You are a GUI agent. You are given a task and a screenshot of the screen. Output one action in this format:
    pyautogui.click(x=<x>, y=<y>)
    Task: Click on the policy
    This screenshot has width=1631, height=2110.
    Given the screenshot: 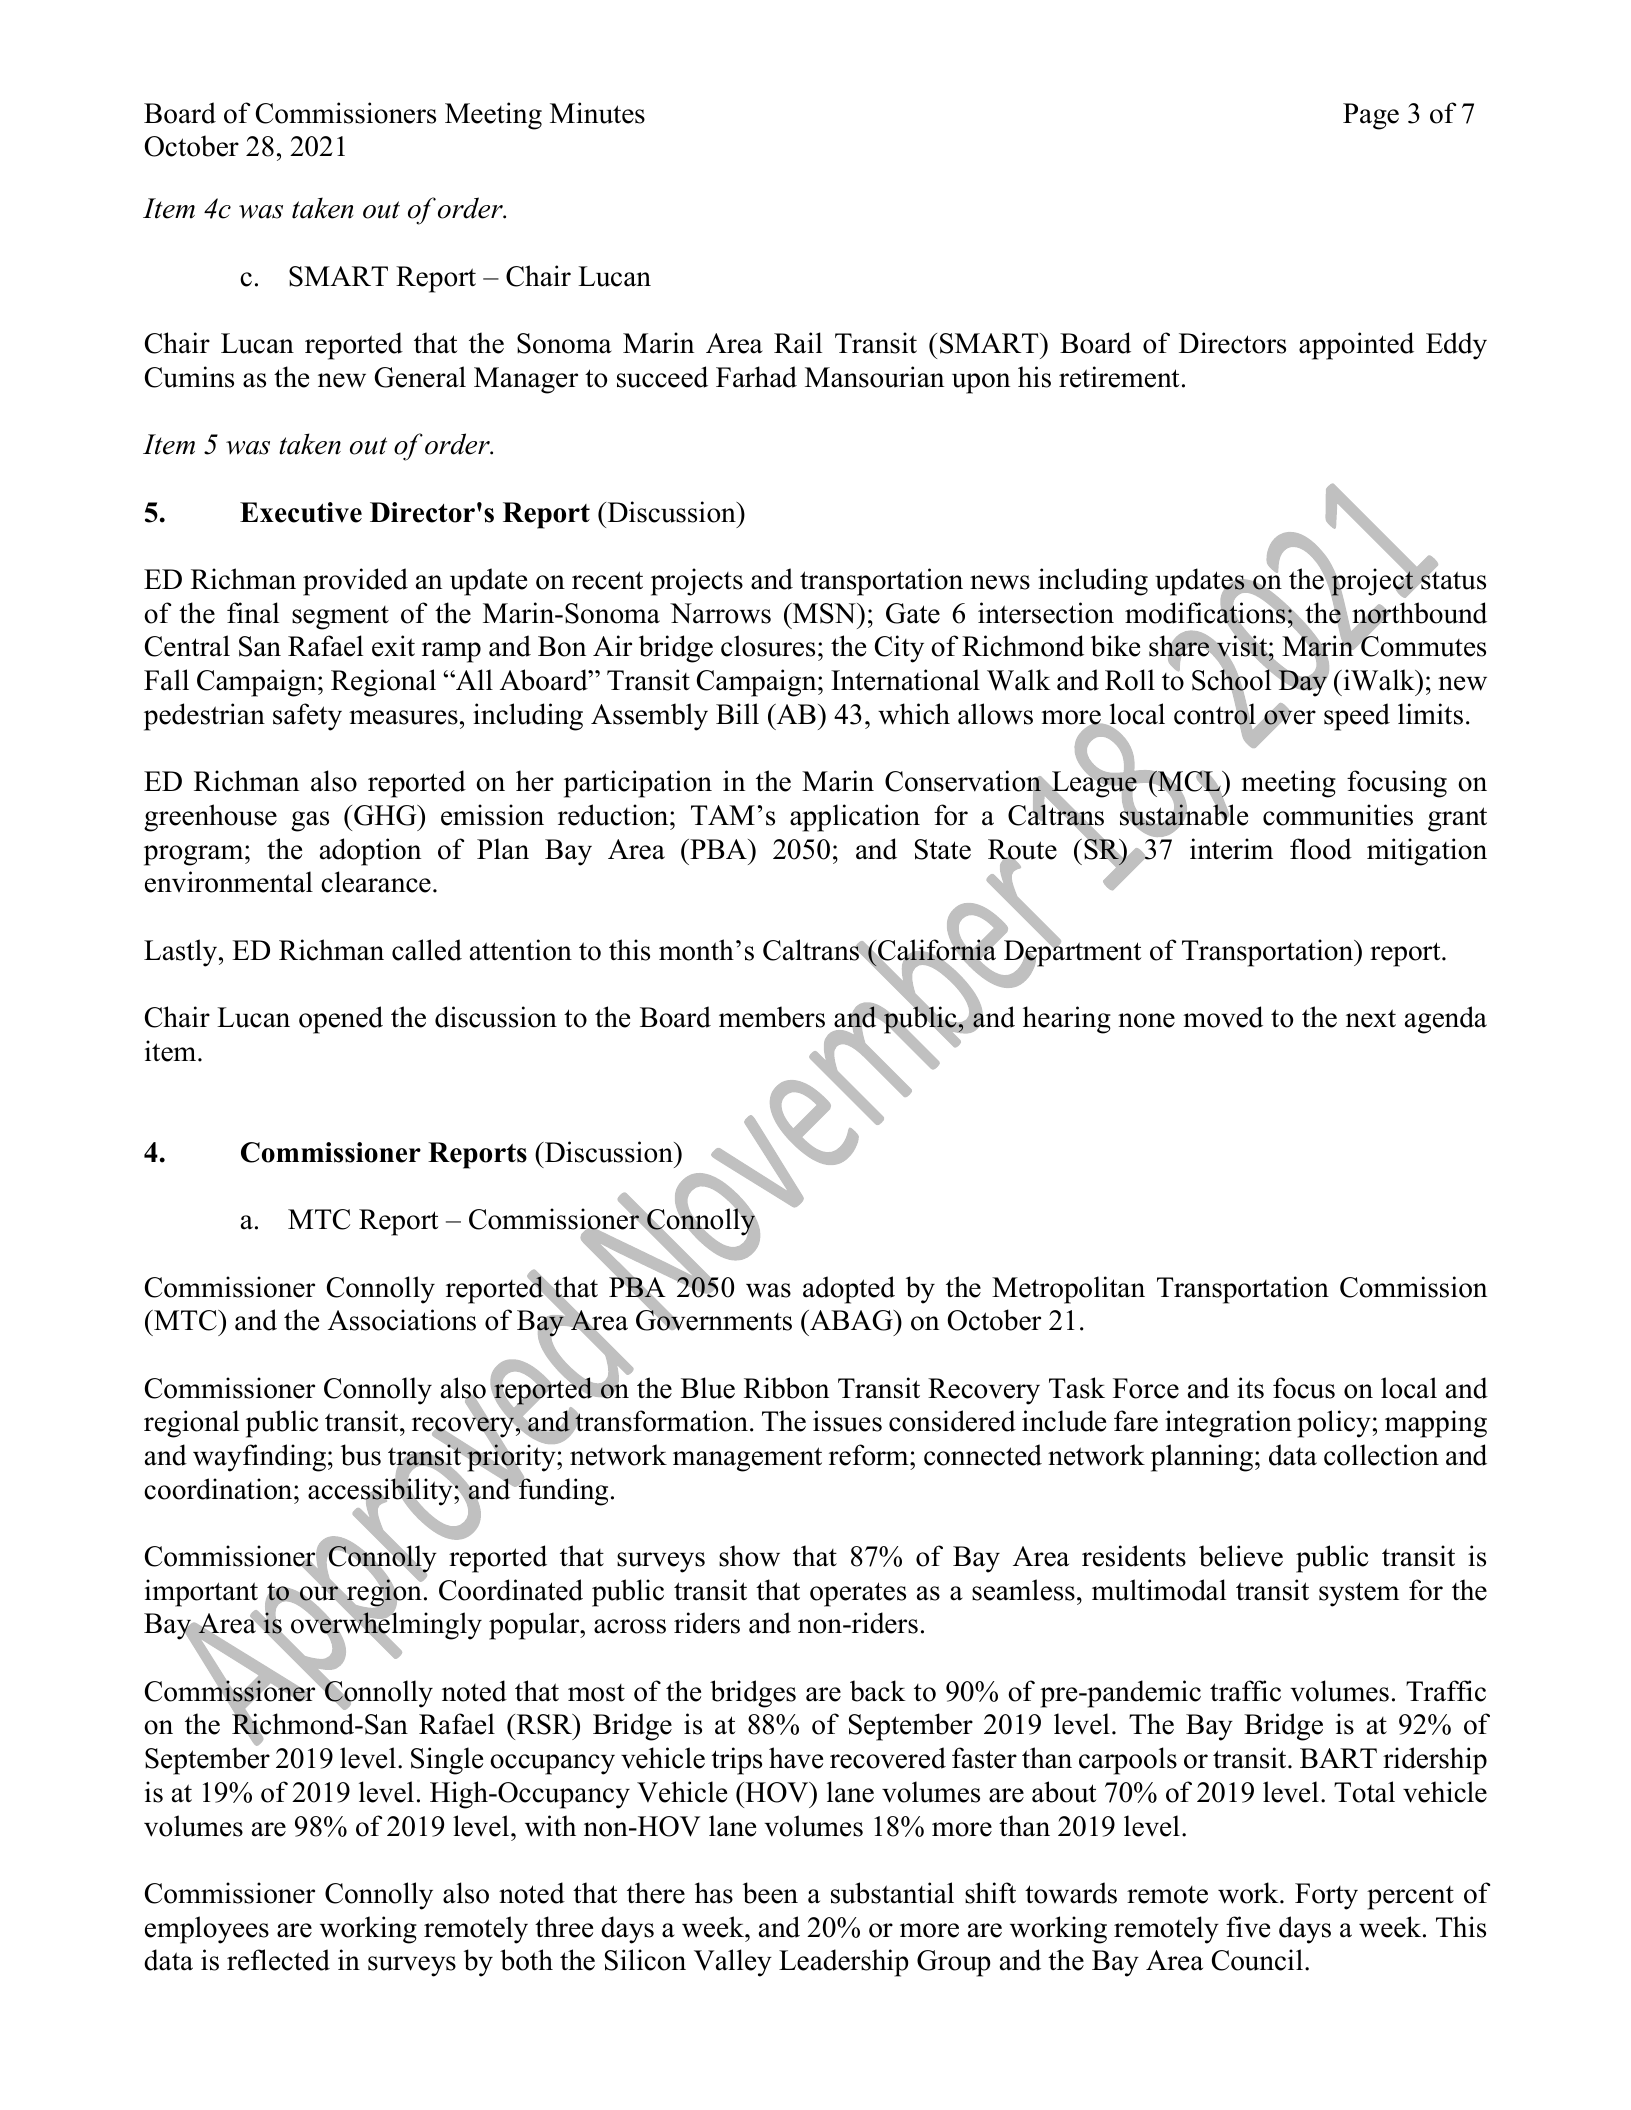 What is the action you would take?
    pyautogui.click(x=1334, y=1424)
